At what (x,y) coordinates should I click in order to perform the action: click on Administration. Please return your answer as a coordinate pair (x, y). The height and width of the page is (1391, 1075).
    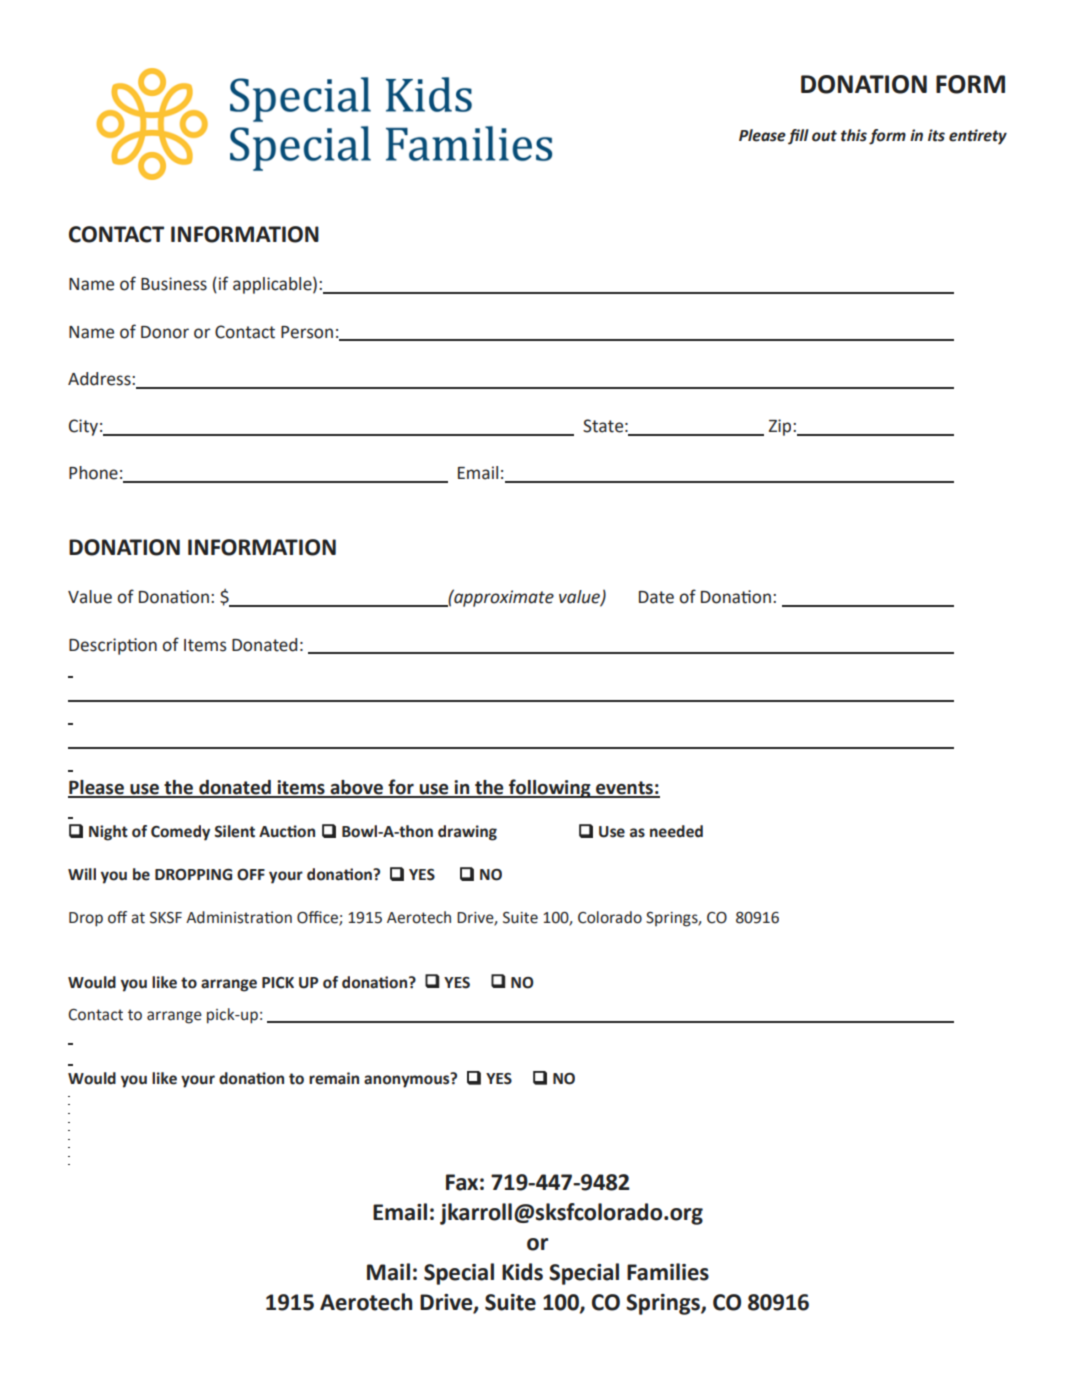
    Looking at the image, I should click on (239, 917).
